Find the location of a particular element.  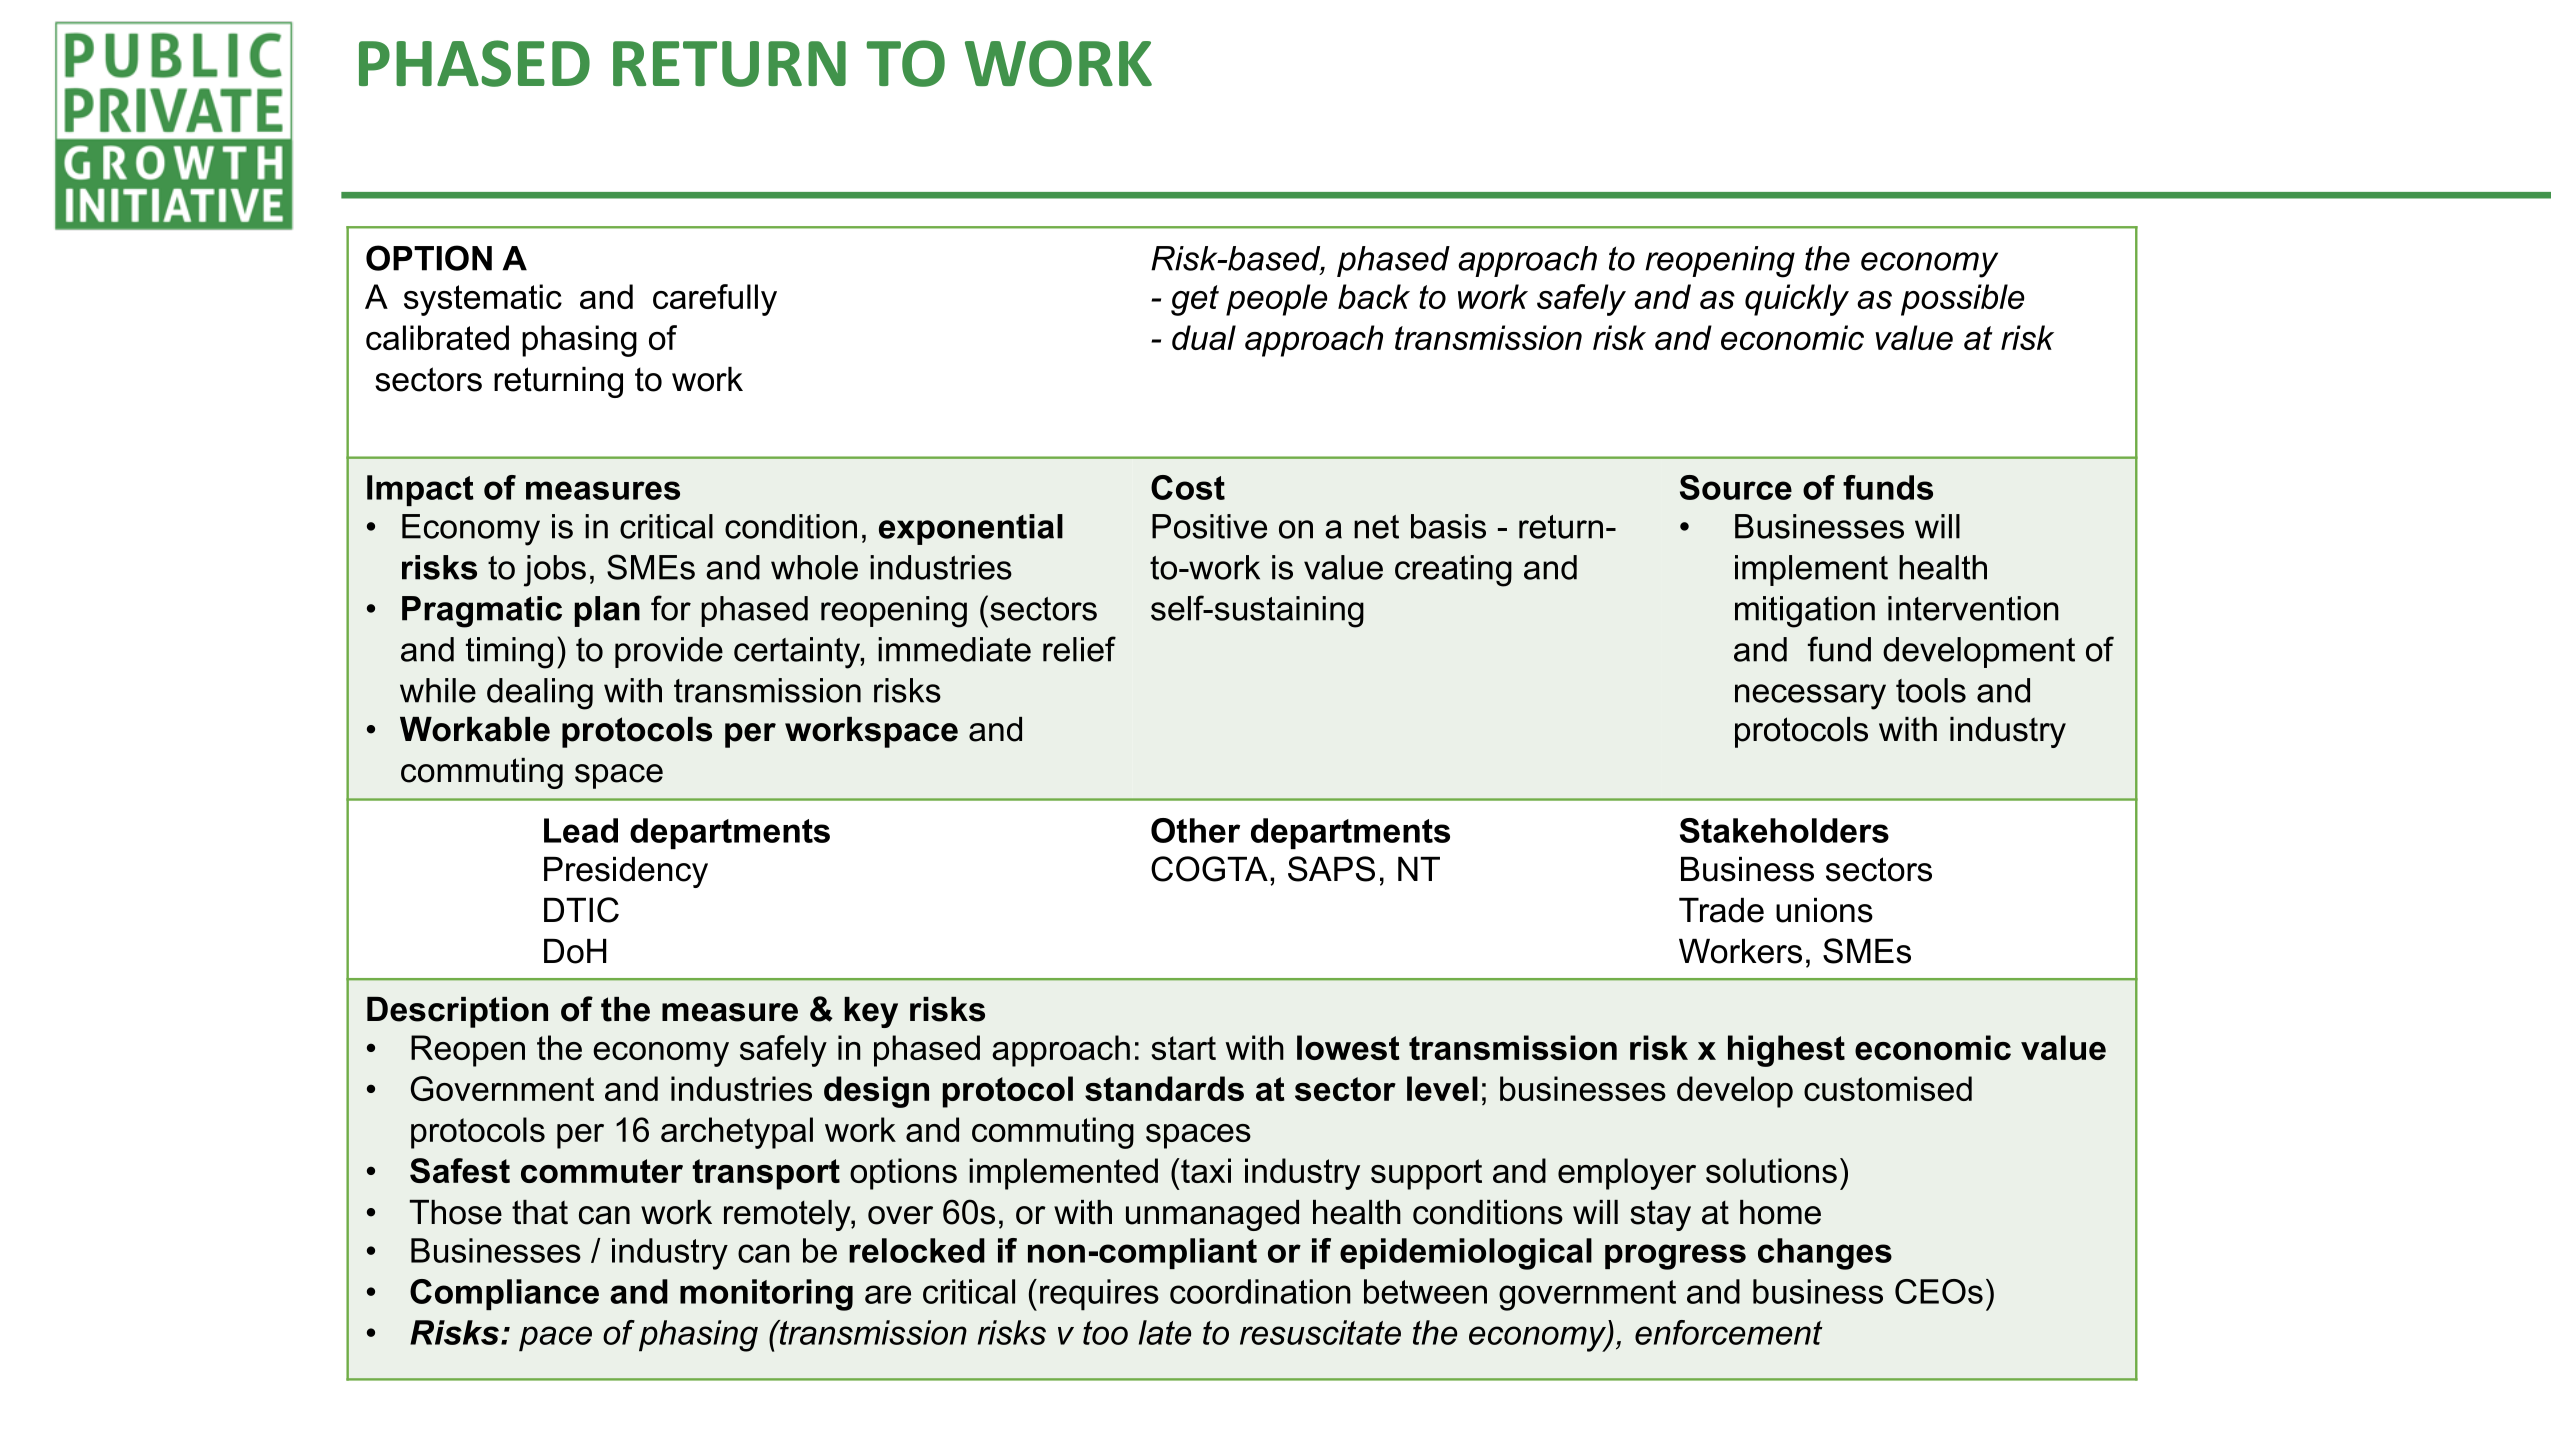

quickly is located at coordinates (1797, 300).
